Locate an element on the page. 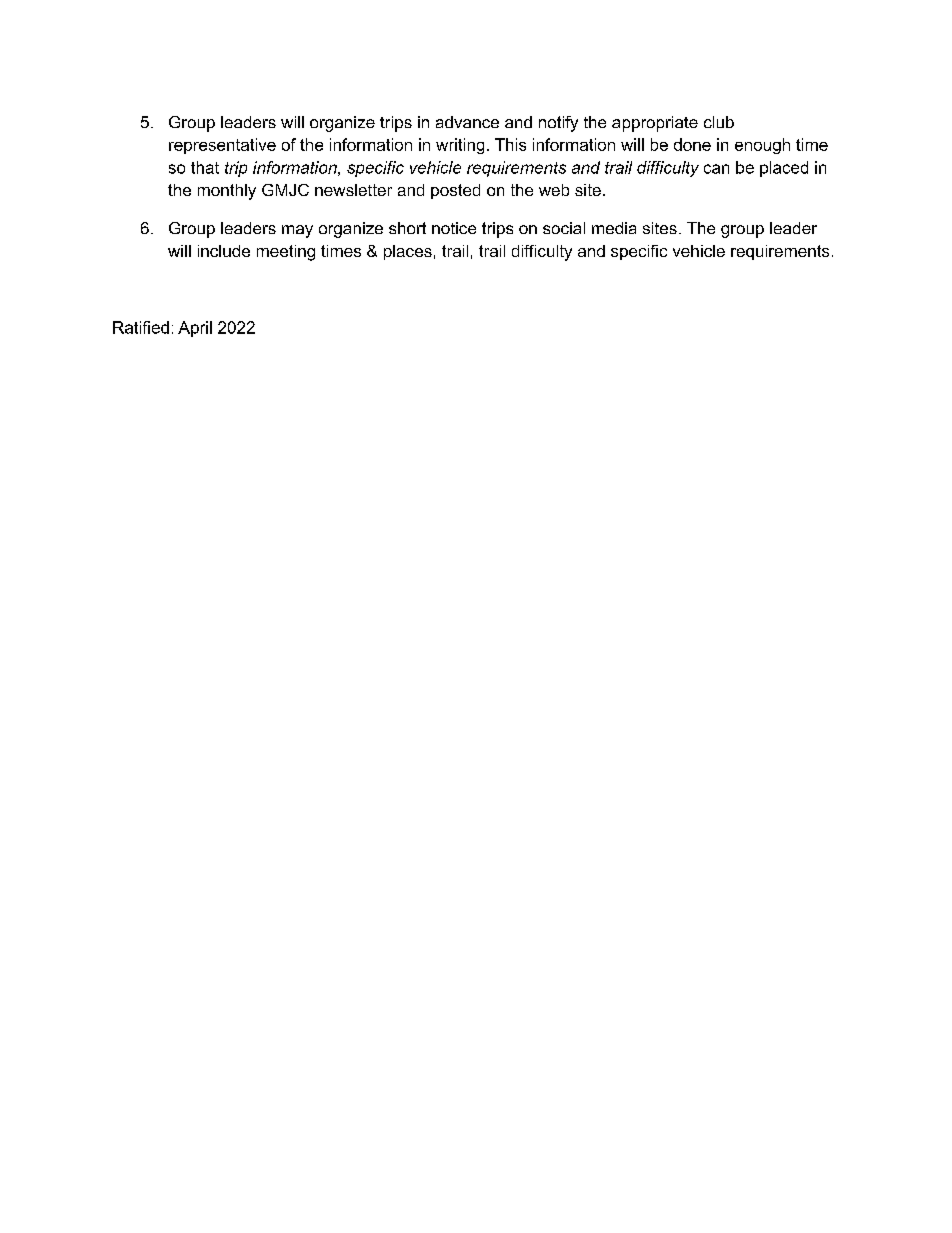 Image resolution: width=952 pixels, height=1233 pixels. club is located at coordinates (719, 122).
